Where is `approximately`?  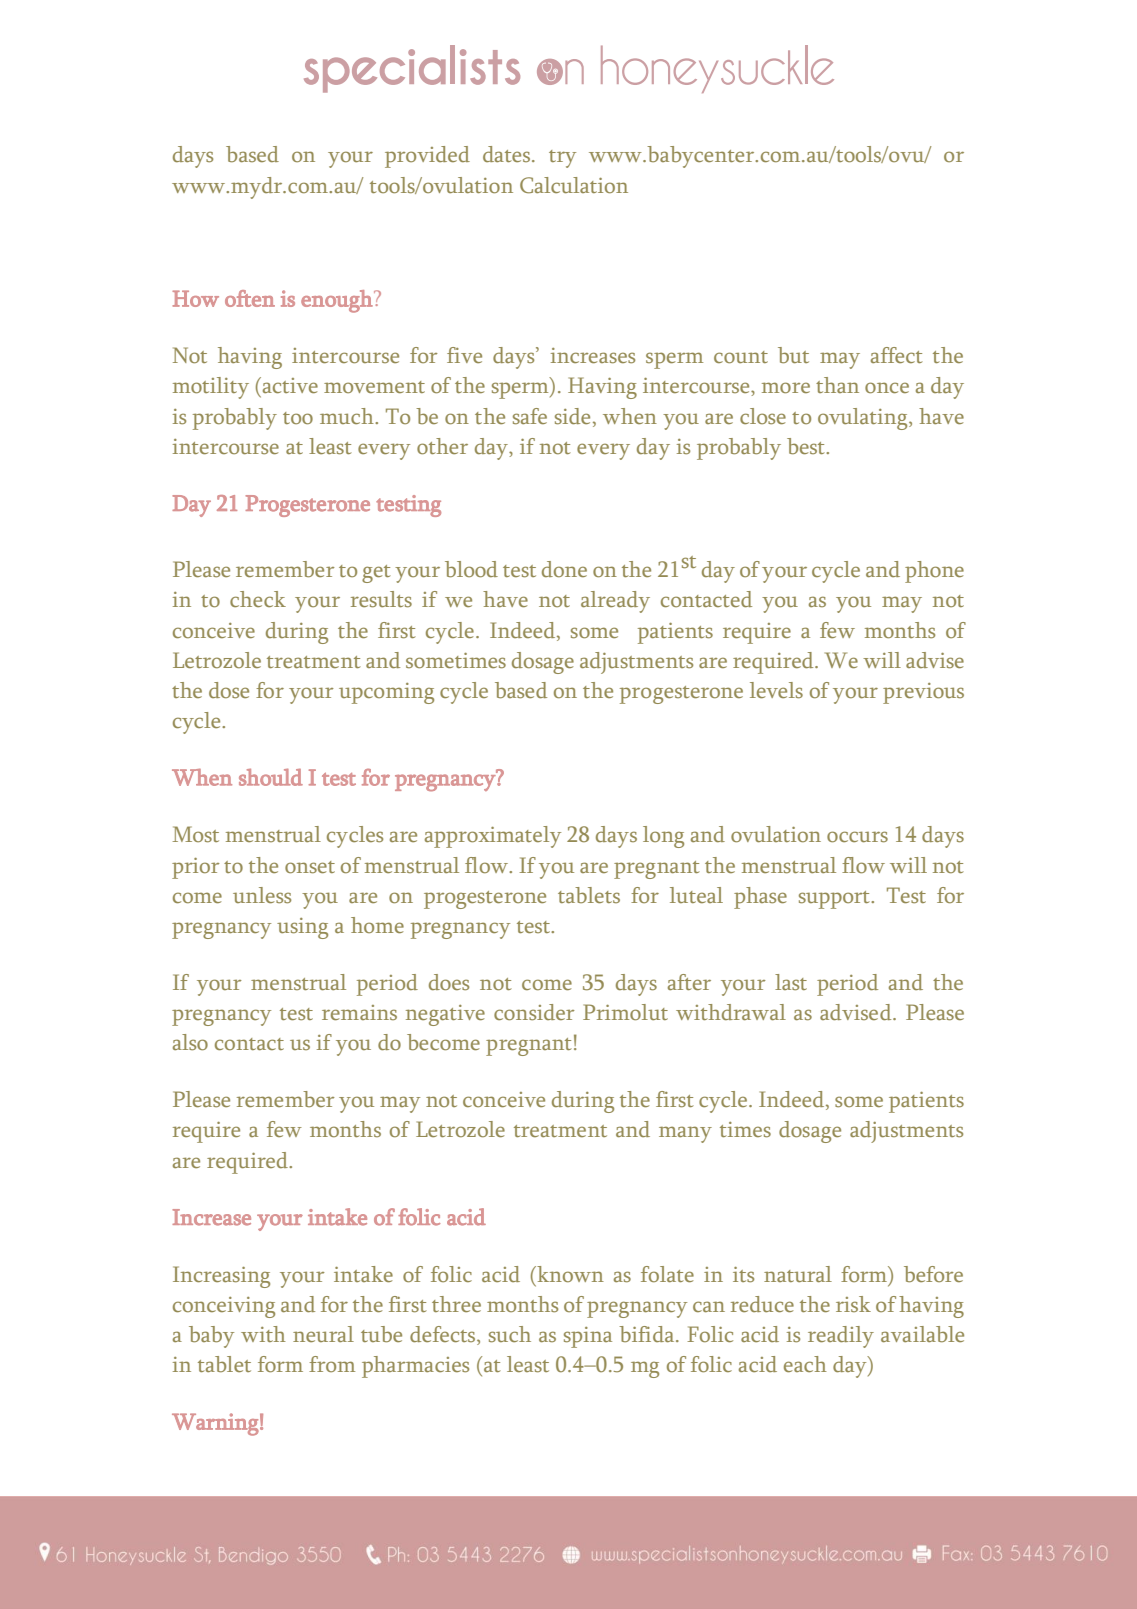
approximately is located at coordinates (493, 837).
